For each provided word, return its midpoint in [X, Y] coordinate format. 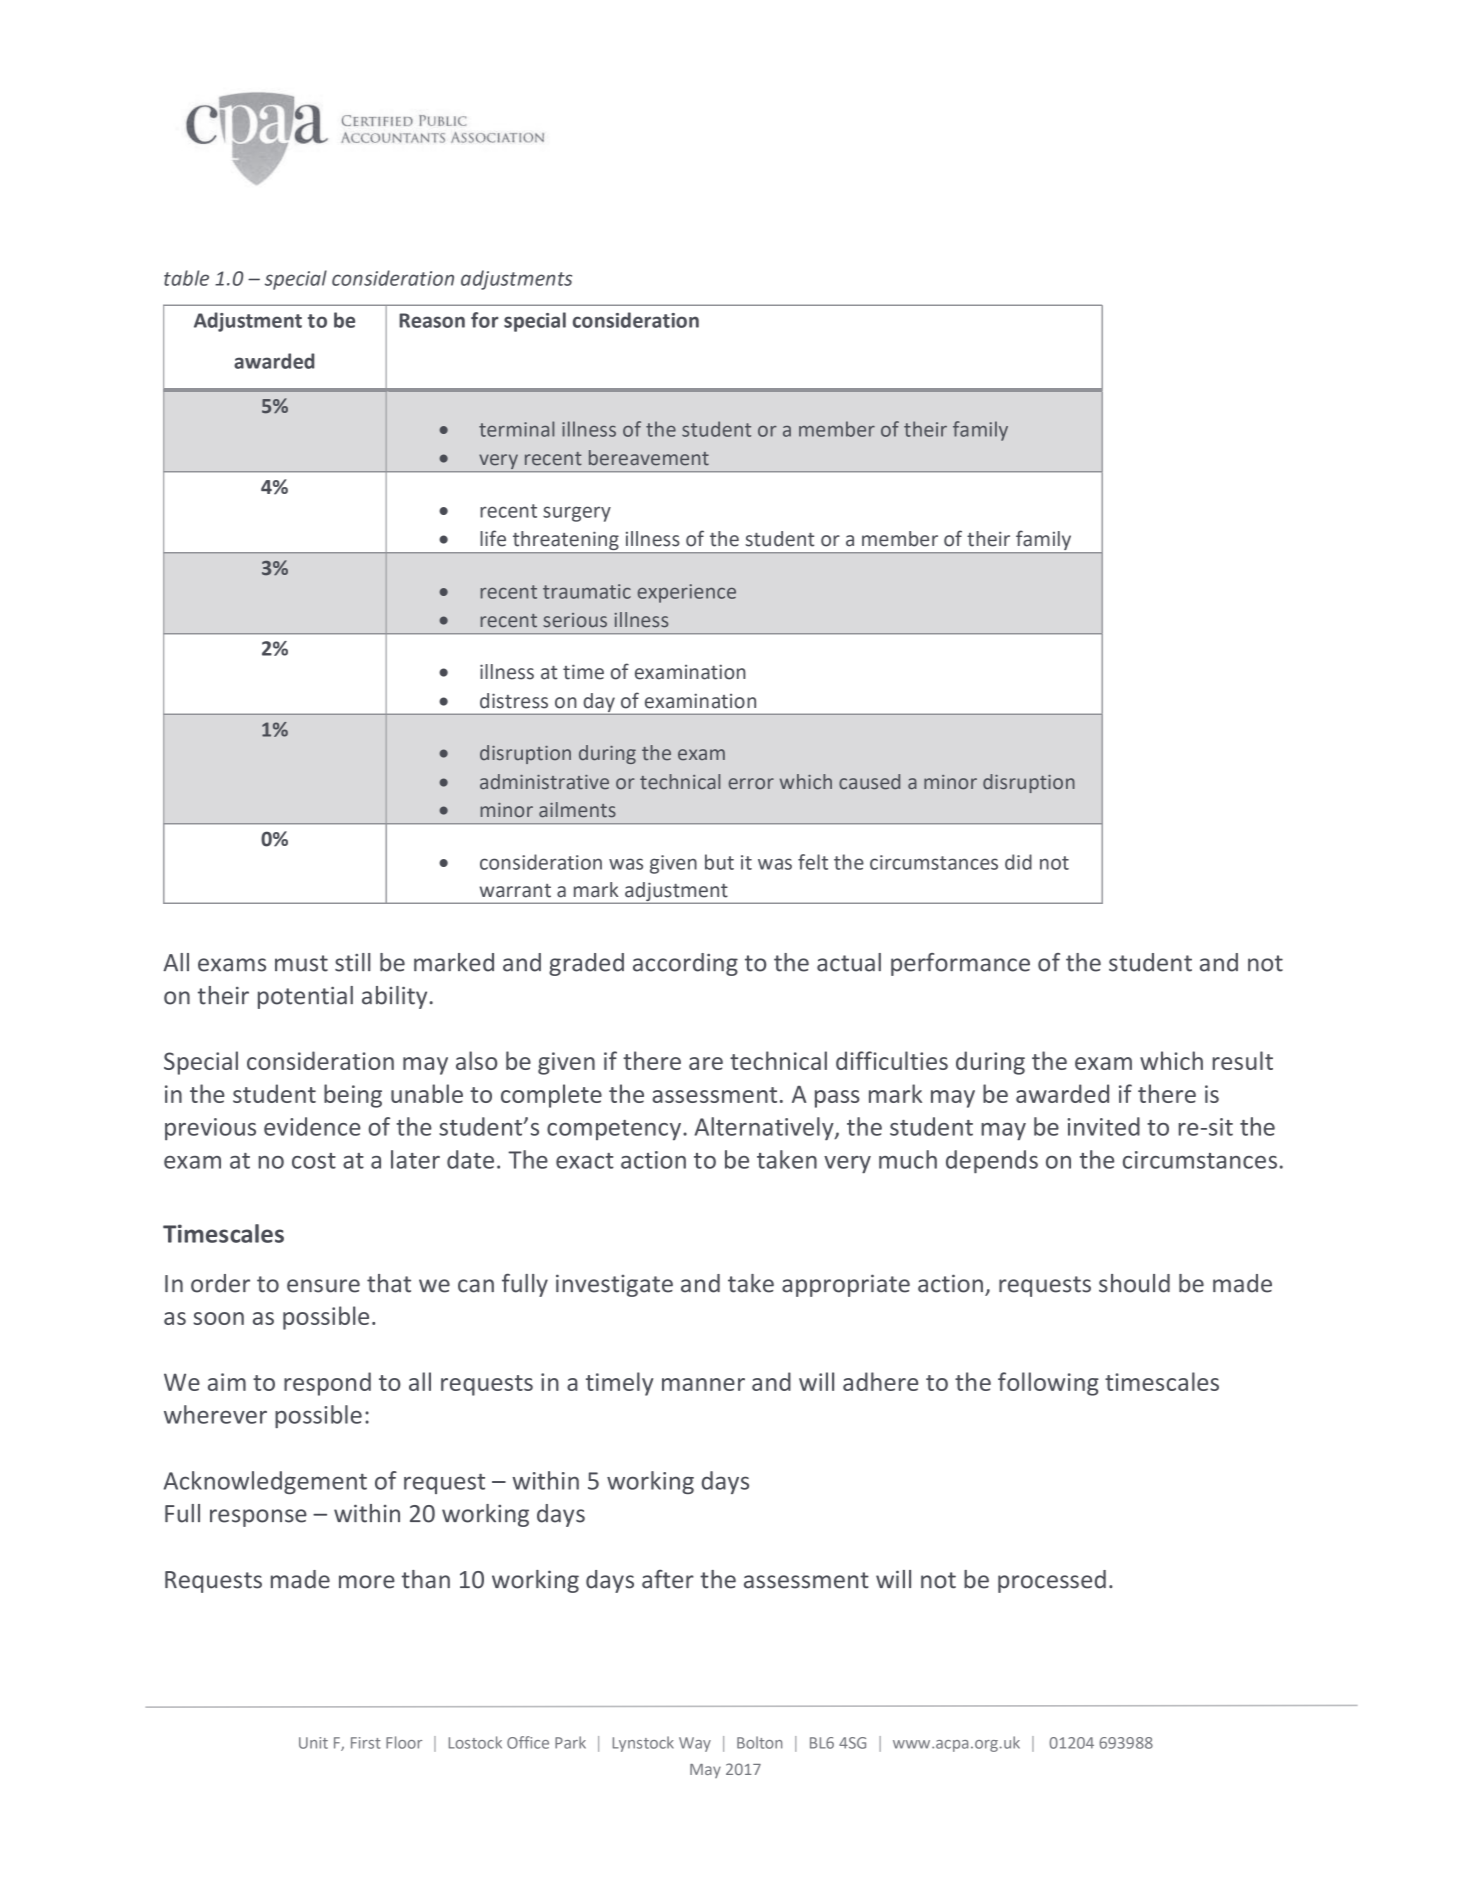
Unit [313, 1743]
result [1243, 1060]
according [685, 964]
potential [305, 997]
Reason [432, 320]
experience [687, 593]
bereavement [649, 458]
